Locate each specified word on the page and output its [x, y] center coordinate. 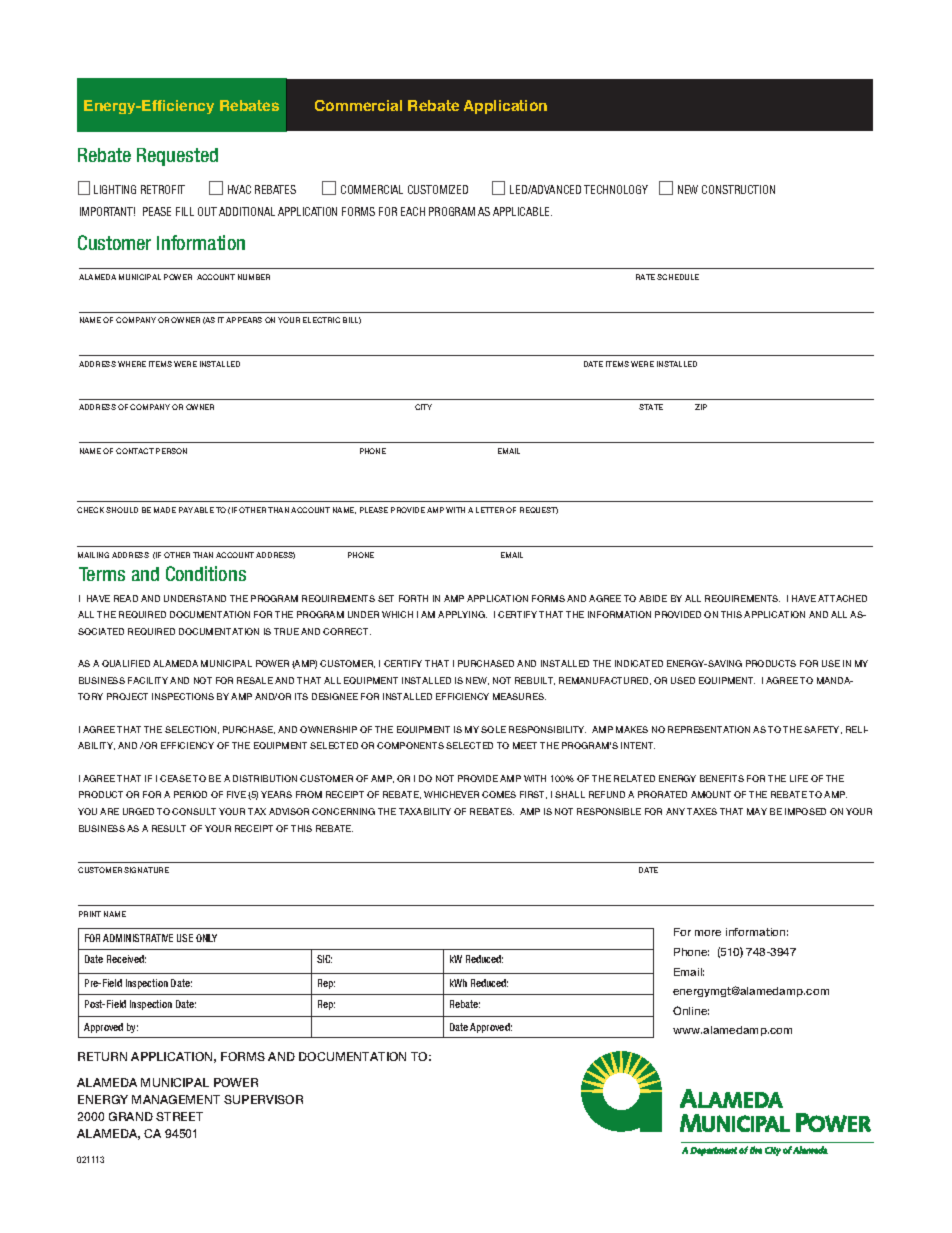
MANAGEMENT [176, 1099]
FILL [185, 211]
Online [691, 1010]
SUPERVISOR [263, 1099]
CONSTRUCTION [738, 189]
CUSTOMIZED [438, 189]
